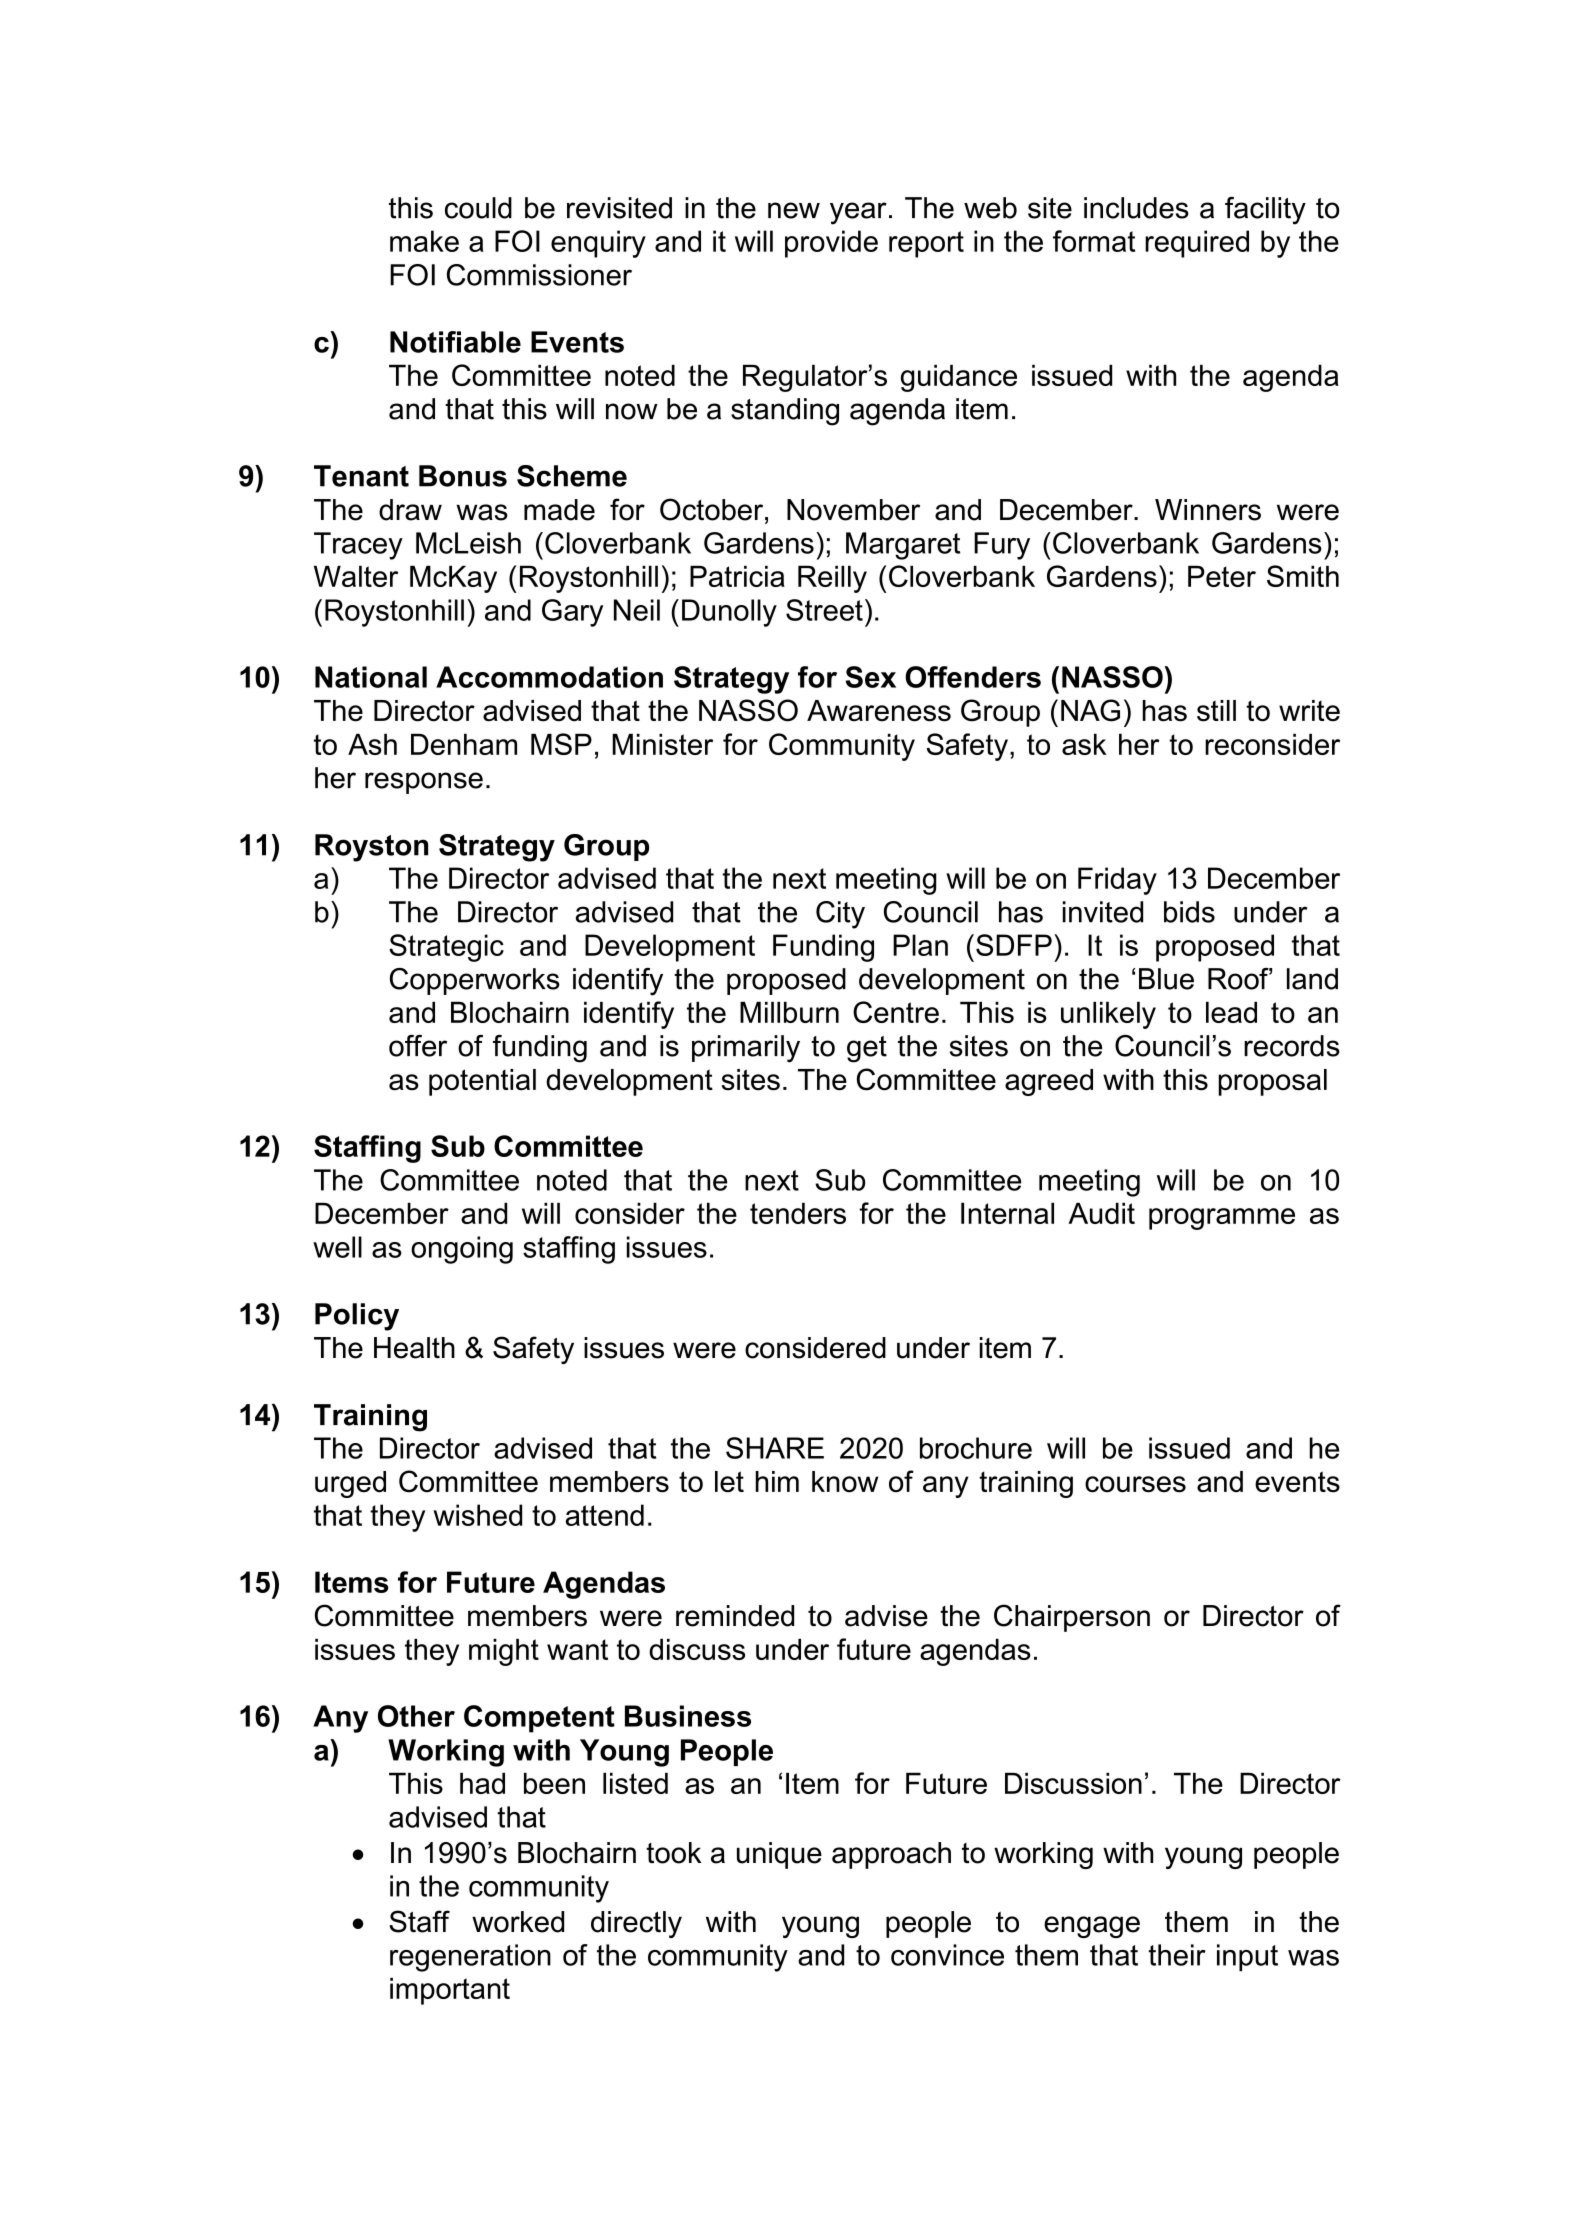 This screenshot has height=2231, width=1578. Describe the element at coordinates (482, 1082) in the screenshot. I see `potential` at that location.
